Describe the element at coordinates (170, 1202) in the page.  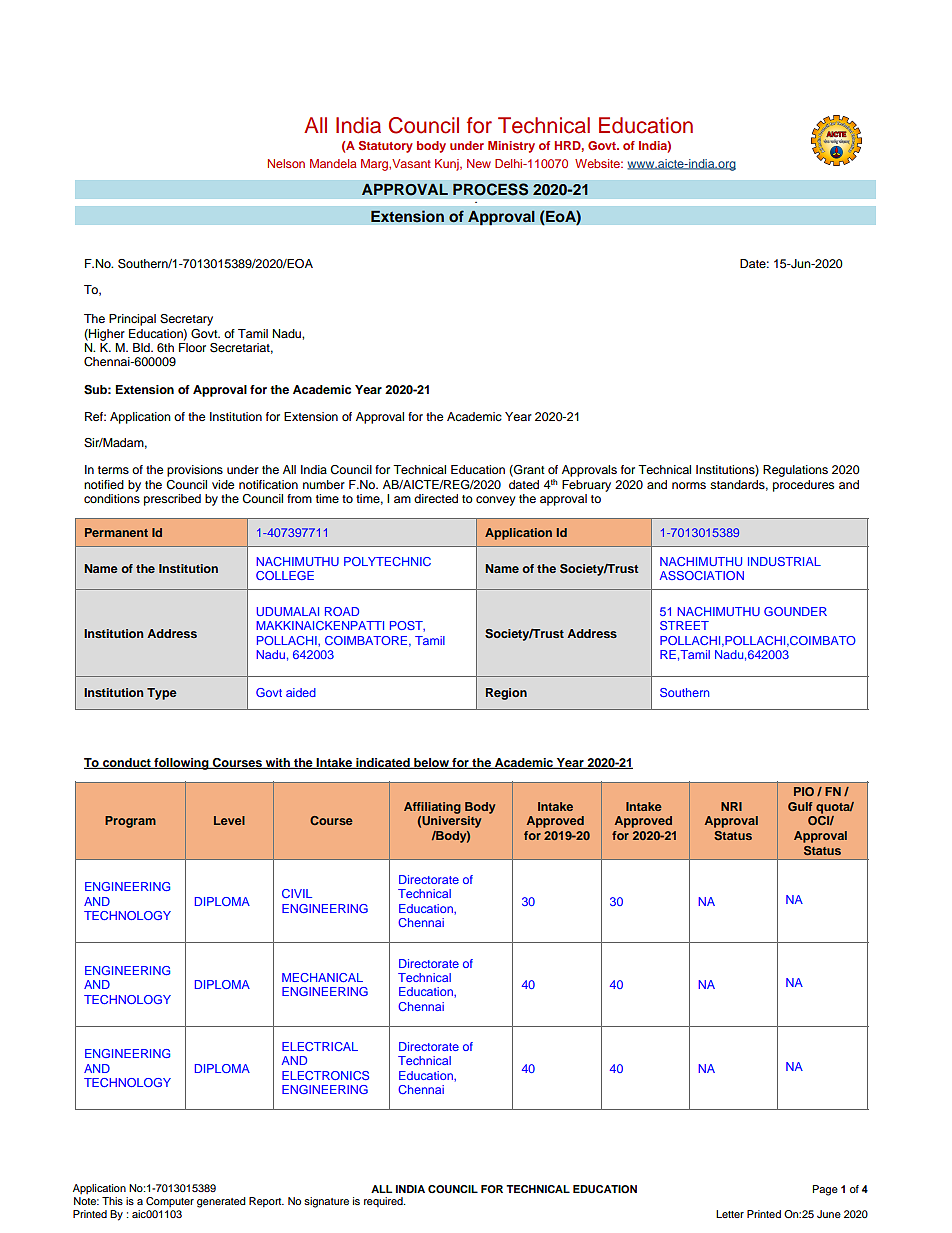
I see `Computer` at that location.
